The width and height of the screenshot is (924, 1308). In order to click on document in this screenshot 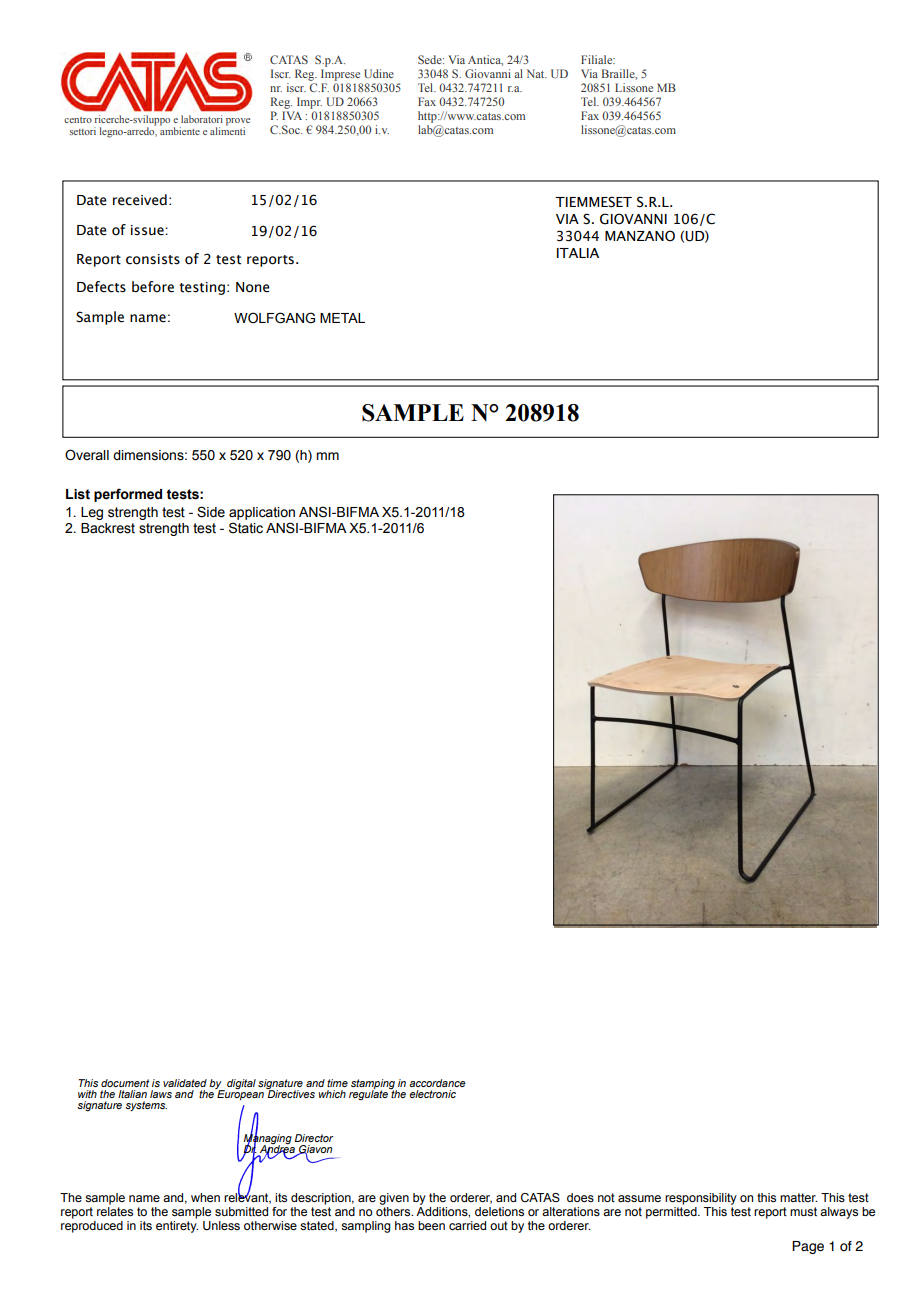, I will do `click(125, 1083)`.
